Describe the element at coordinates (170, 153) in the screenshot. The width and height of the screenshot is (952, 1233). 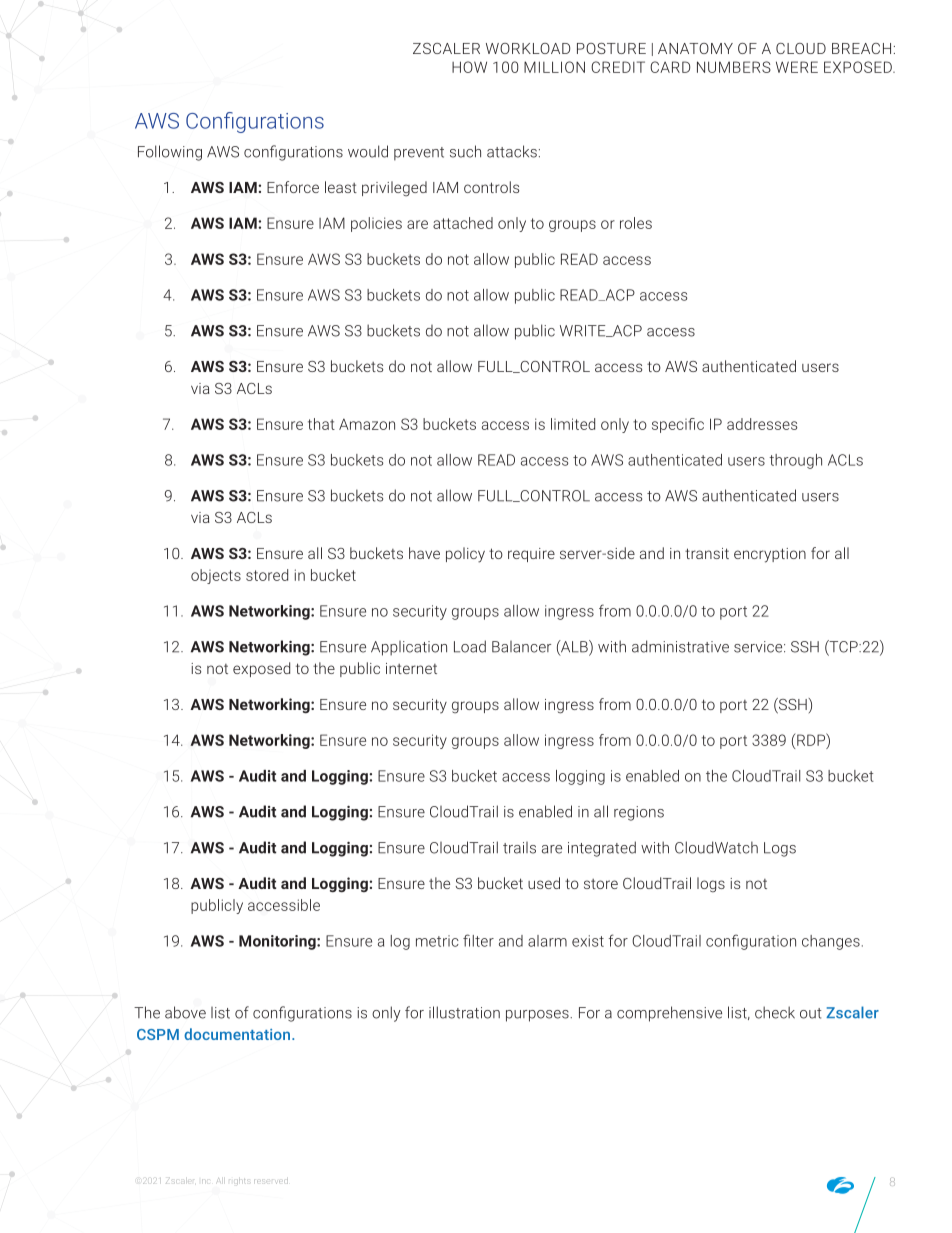
I see `Following` at that location.
